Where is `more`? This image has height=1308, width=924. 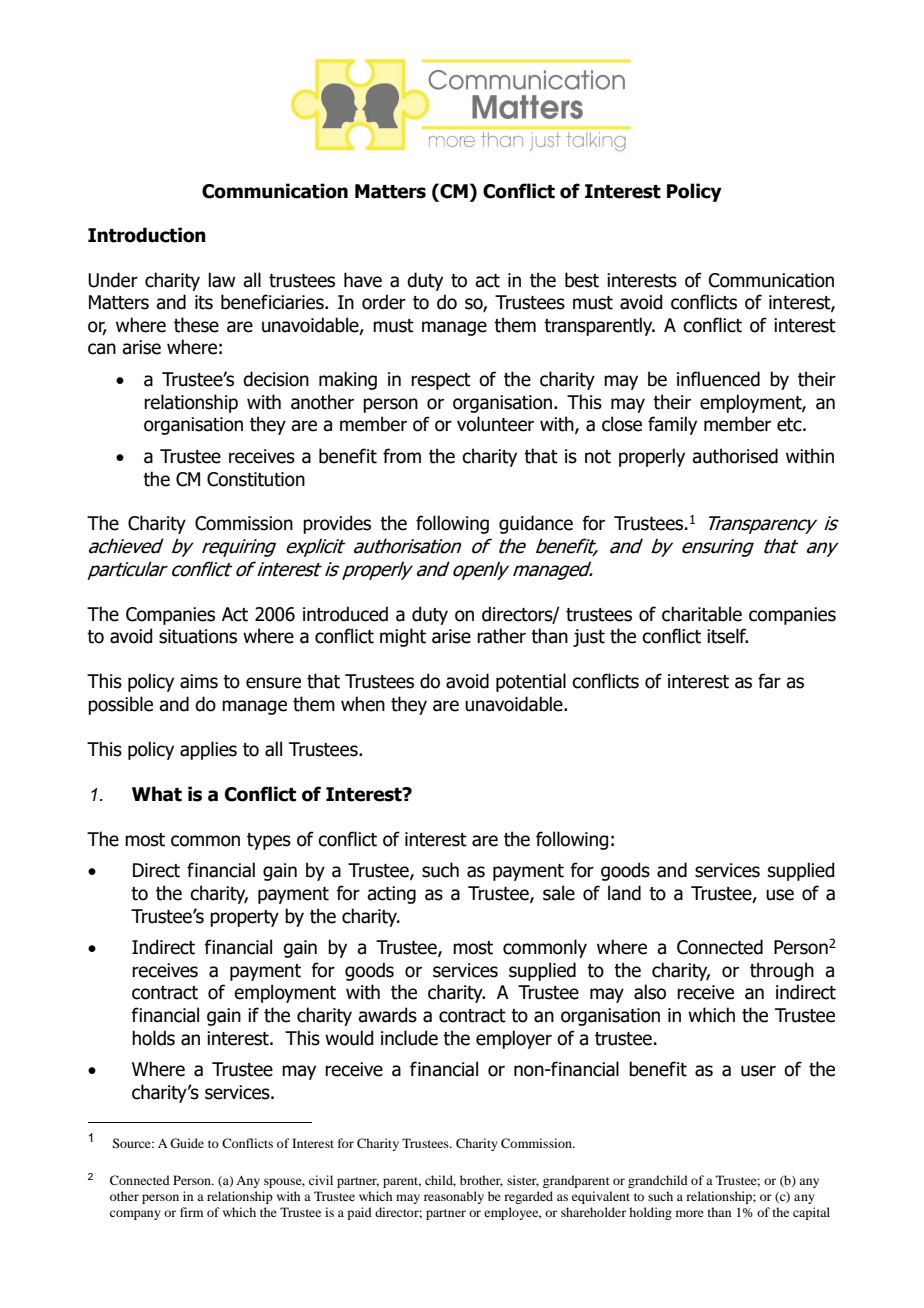 more is located at coordinates (690, 1213).
